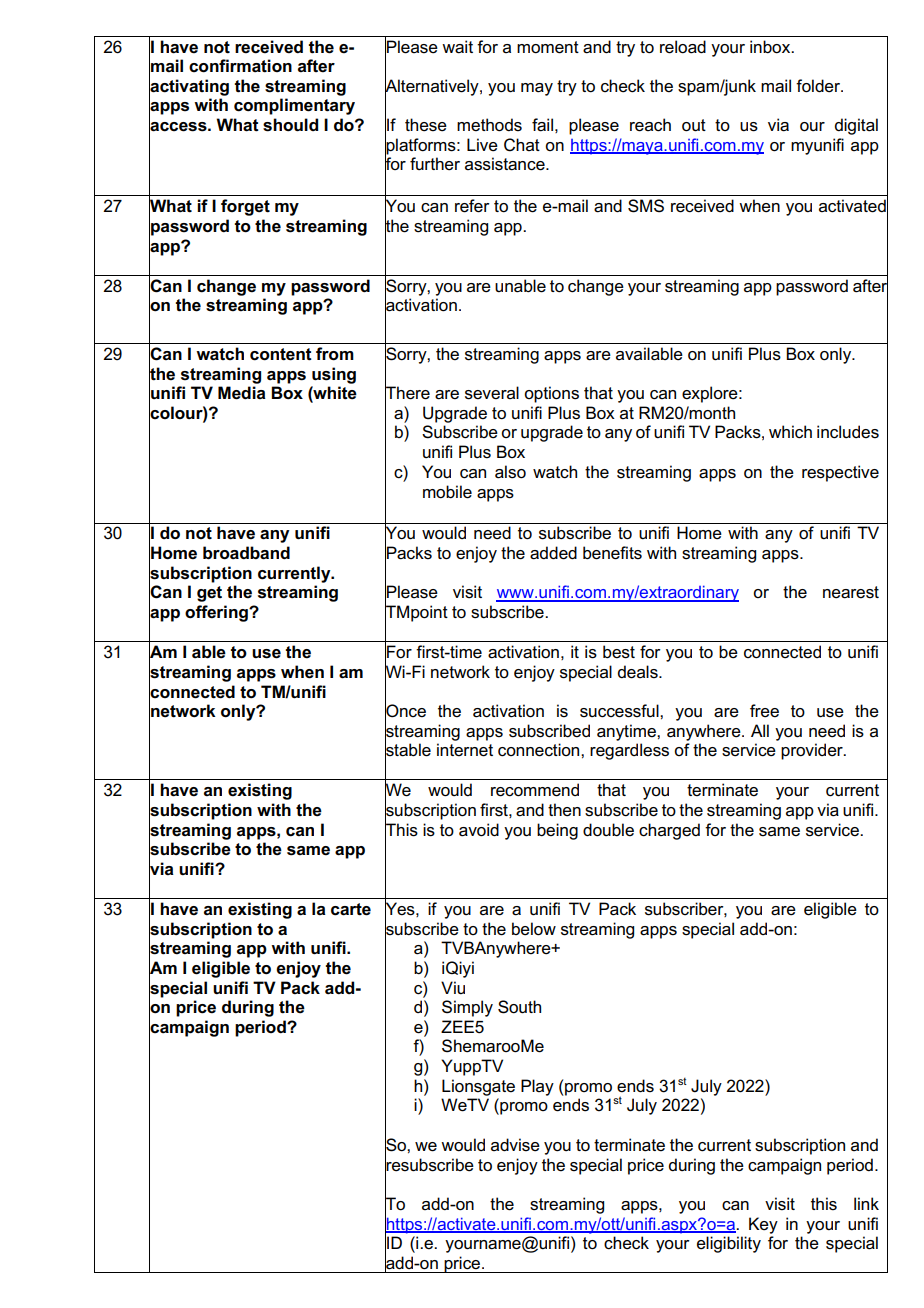 This screenshot has width=924, height=1308. Describe the element at coordinates (351, 909) in the screenshot. I see `carte` at that location.
